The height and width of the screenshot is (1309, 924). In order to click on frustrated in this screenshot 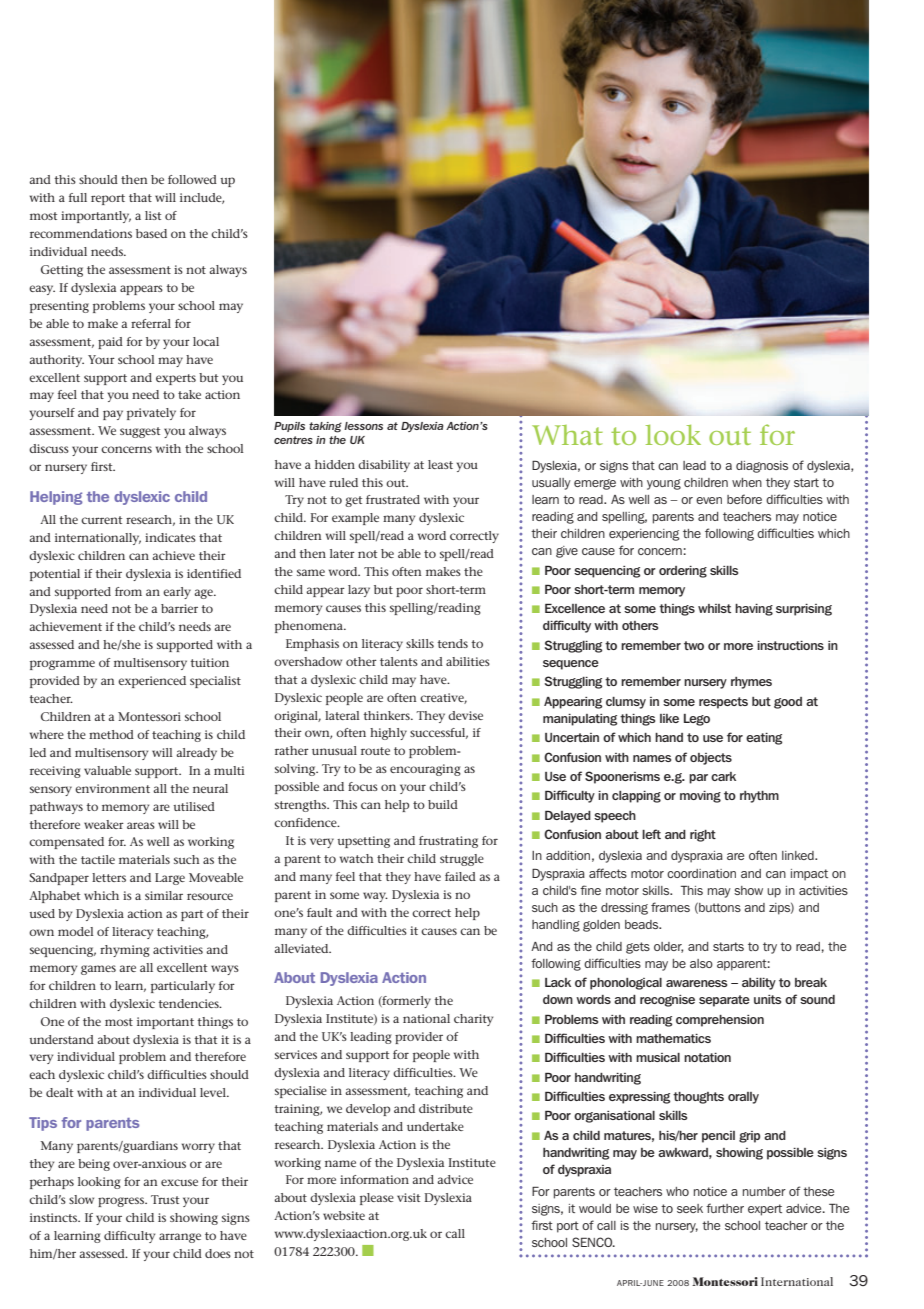, I will do `click(393, 499)`.
